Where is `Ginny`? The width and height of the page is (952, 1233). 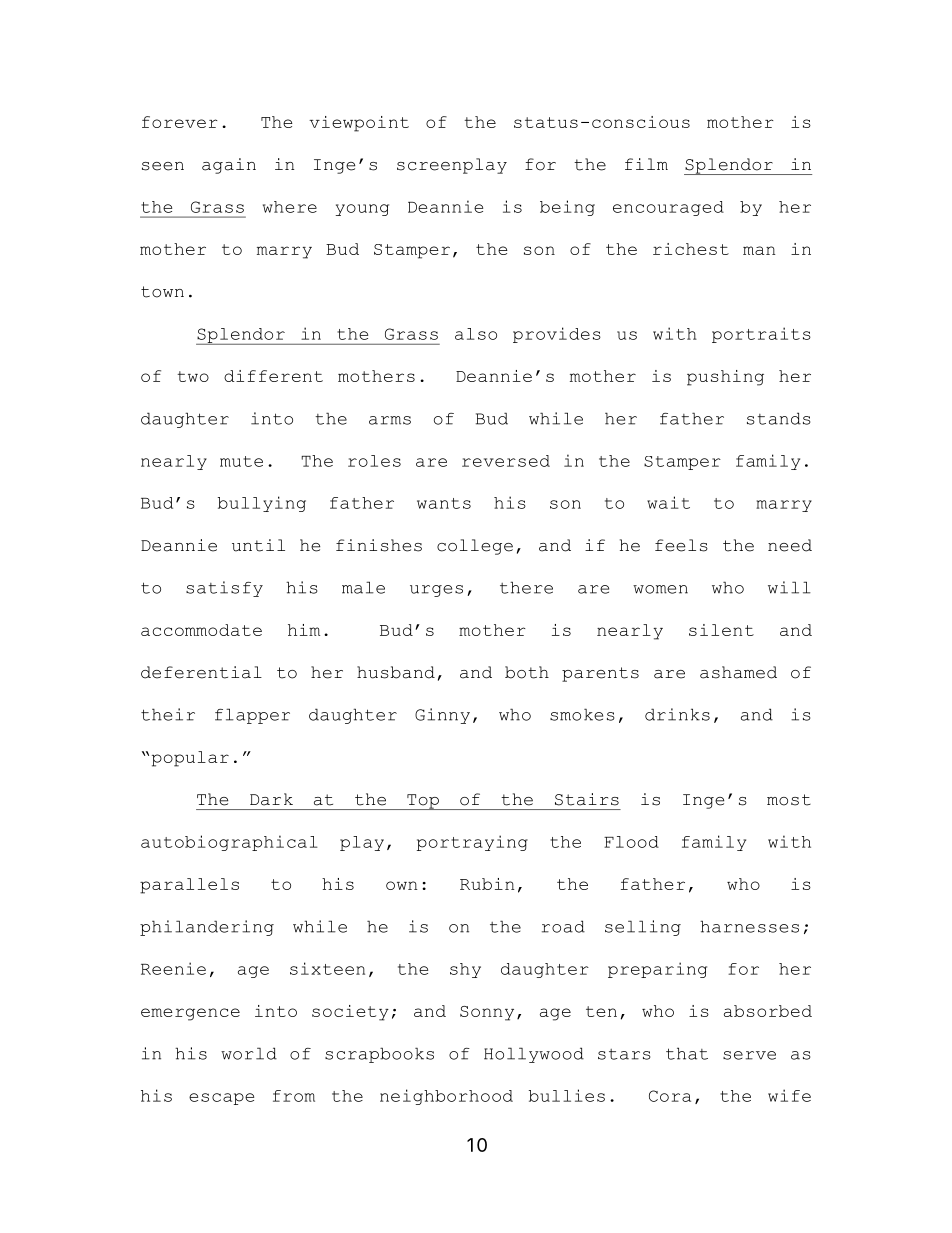 Ginny is located at coordinates (442, 716).
